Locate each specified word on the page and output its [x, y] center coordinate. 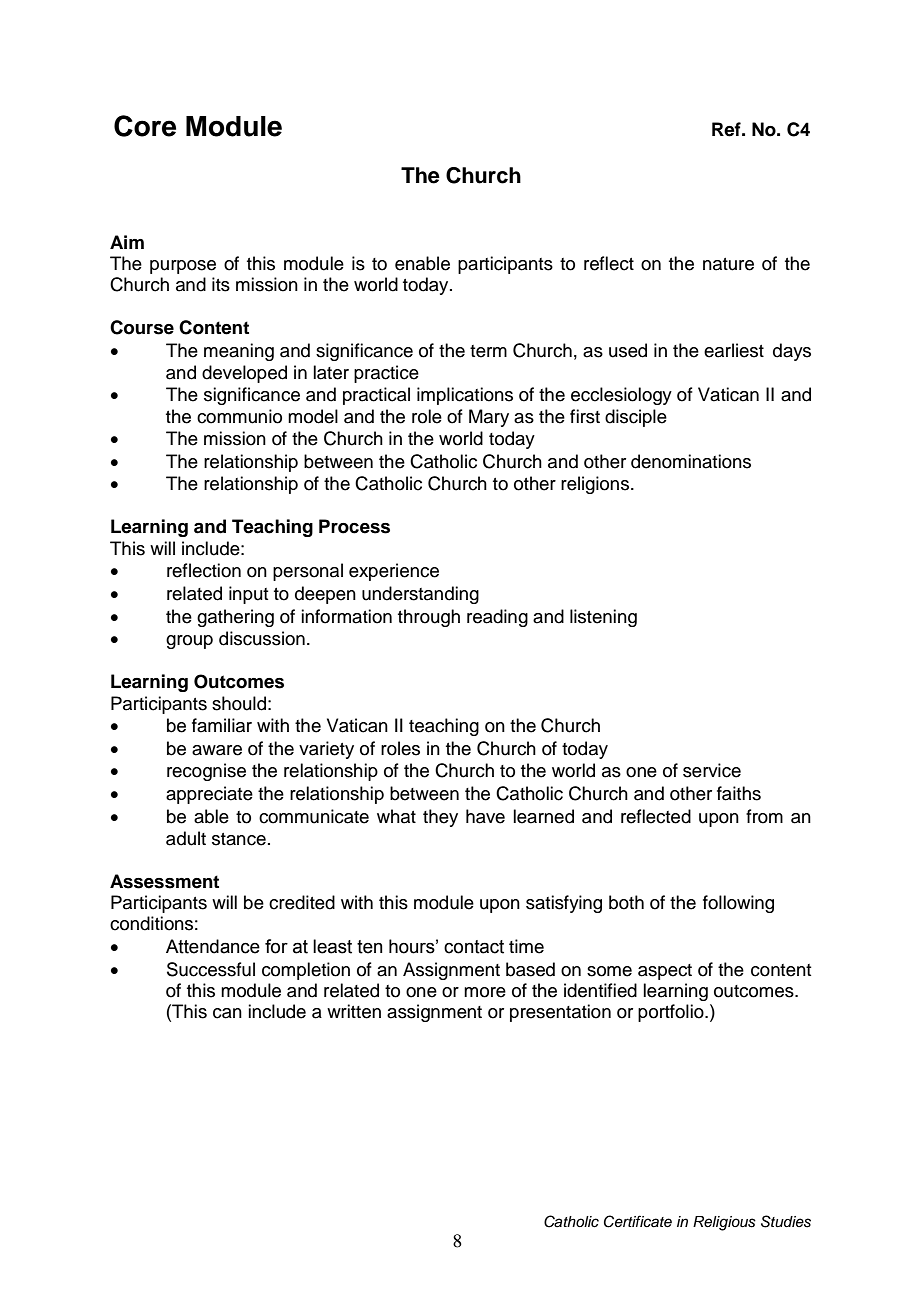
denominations [691, 461]
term [488, 351]
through [429, 618]
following [738, 904]
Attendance [213, 946]
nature [728, 264]
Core [145, 126]
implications [465, 396]
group [189, 642]
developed [244, 374]
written [354, 1011]
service [712, 770]
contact [474, 947]
